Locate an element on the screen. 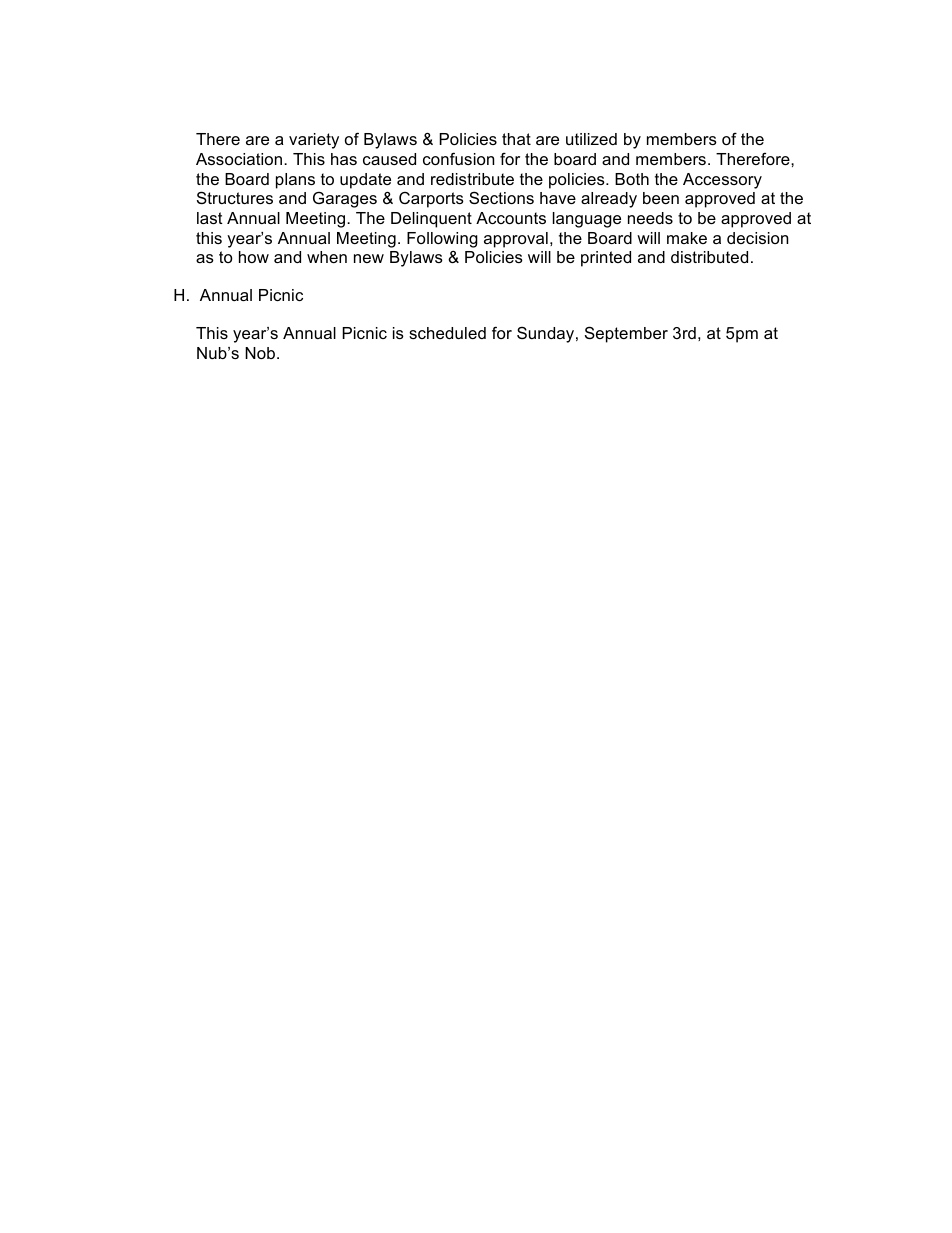  Nob is located at coordinates (260, 353).
